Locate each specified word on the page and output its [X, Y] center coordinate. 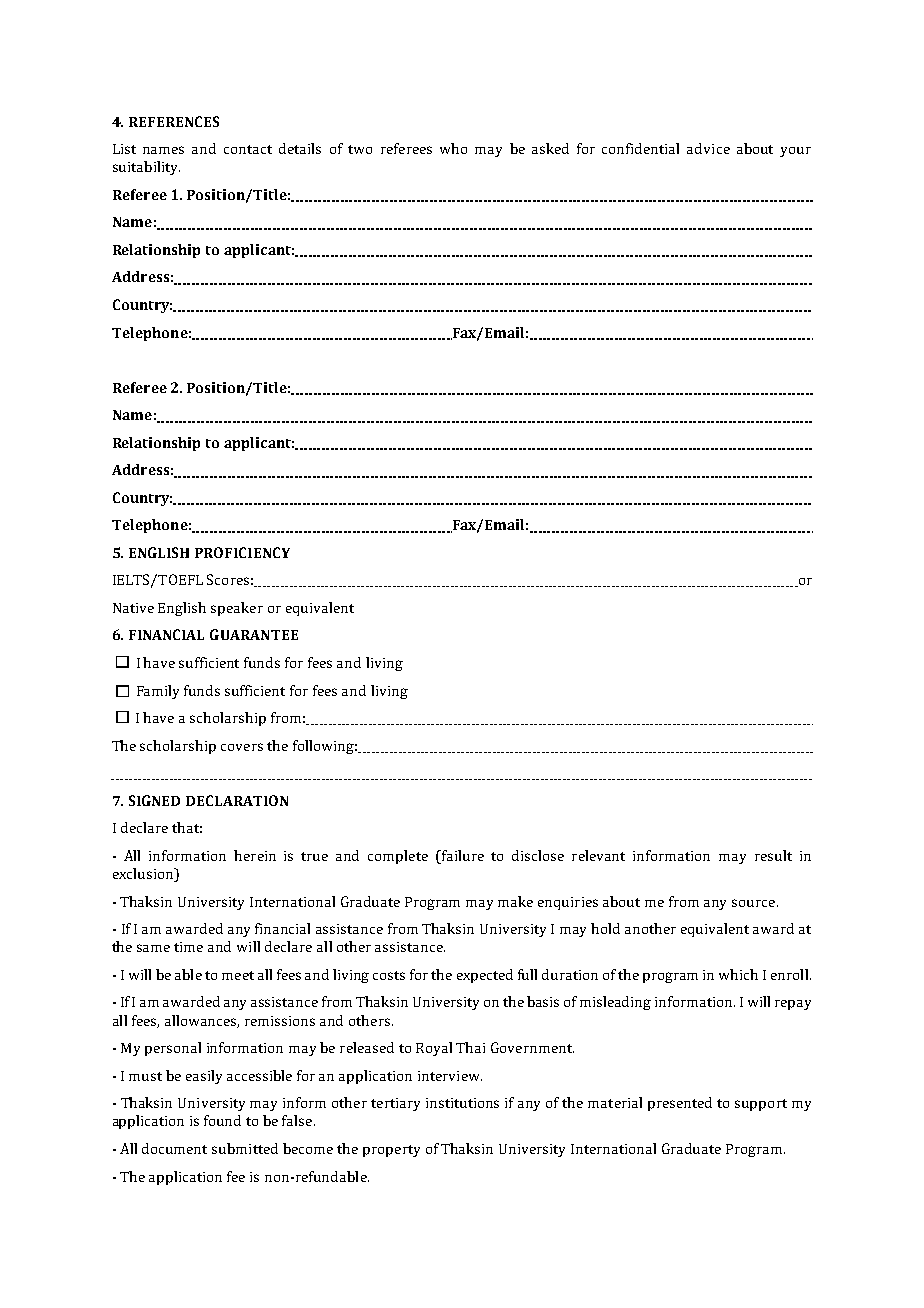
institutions [462, 1103]
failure [461, 855]
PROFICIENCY [242, 552]
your [795, 152]
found [222, 1120]
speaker [237, 609]
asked [550, 148]
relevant [598, 855]
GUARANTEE [254, 634]
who [453, 148]
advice [708, 148]
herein [255, 855]
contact [248, 149]
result [773, 855]
